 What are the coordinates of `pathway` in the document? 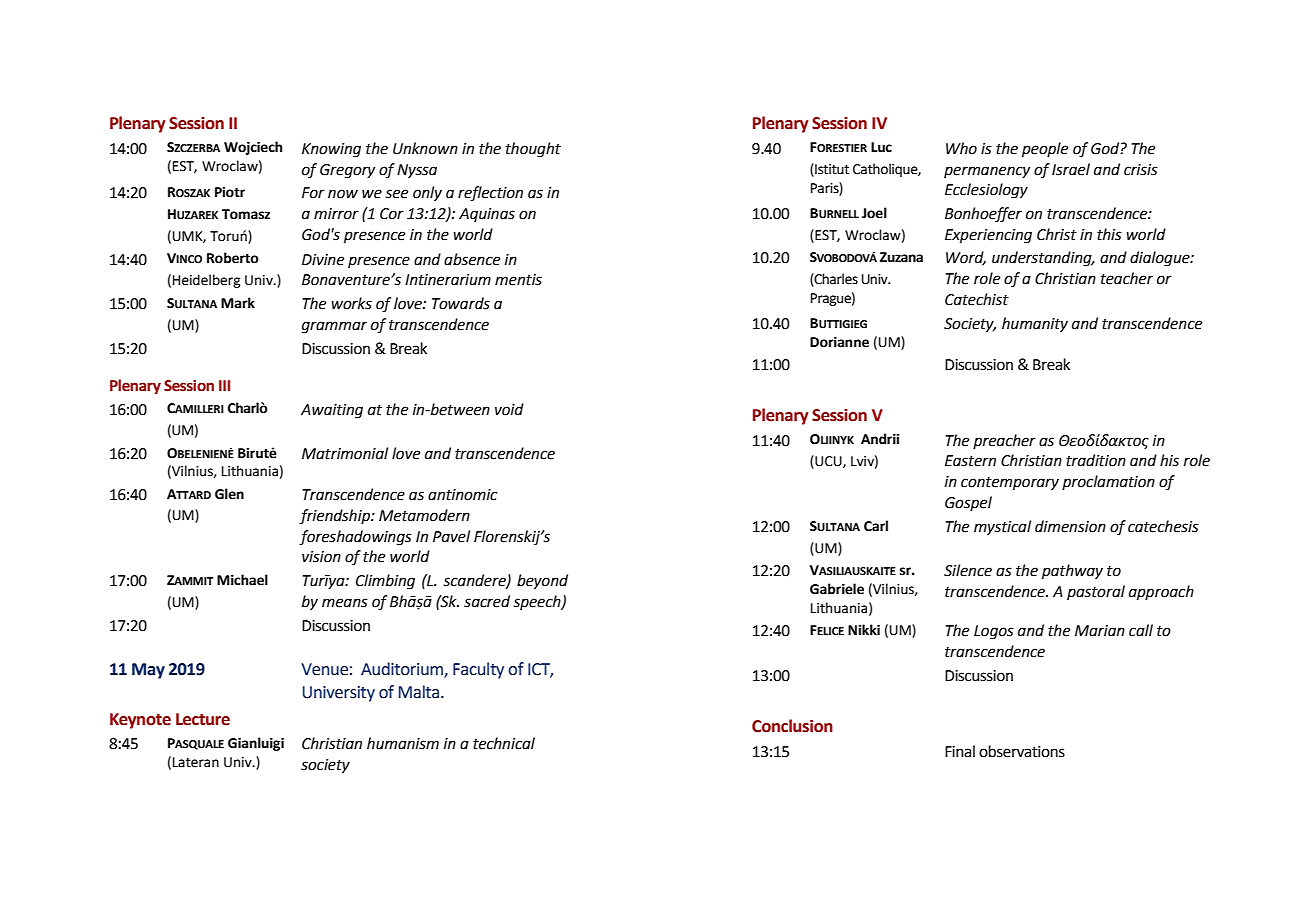 It's located at (1072, 571).
